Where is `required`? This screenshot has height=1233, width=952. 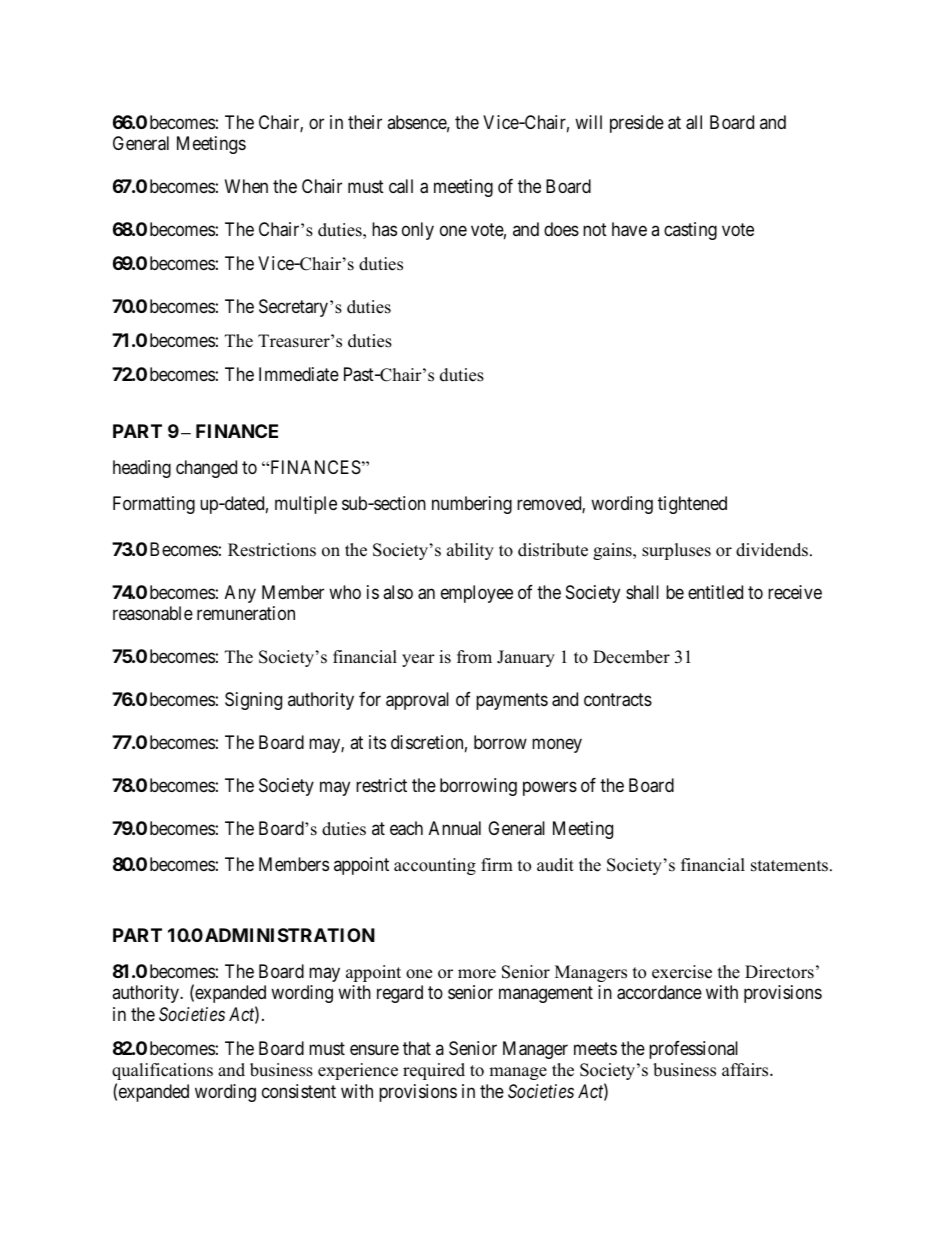 required is located at coordinates (434, 1071).
